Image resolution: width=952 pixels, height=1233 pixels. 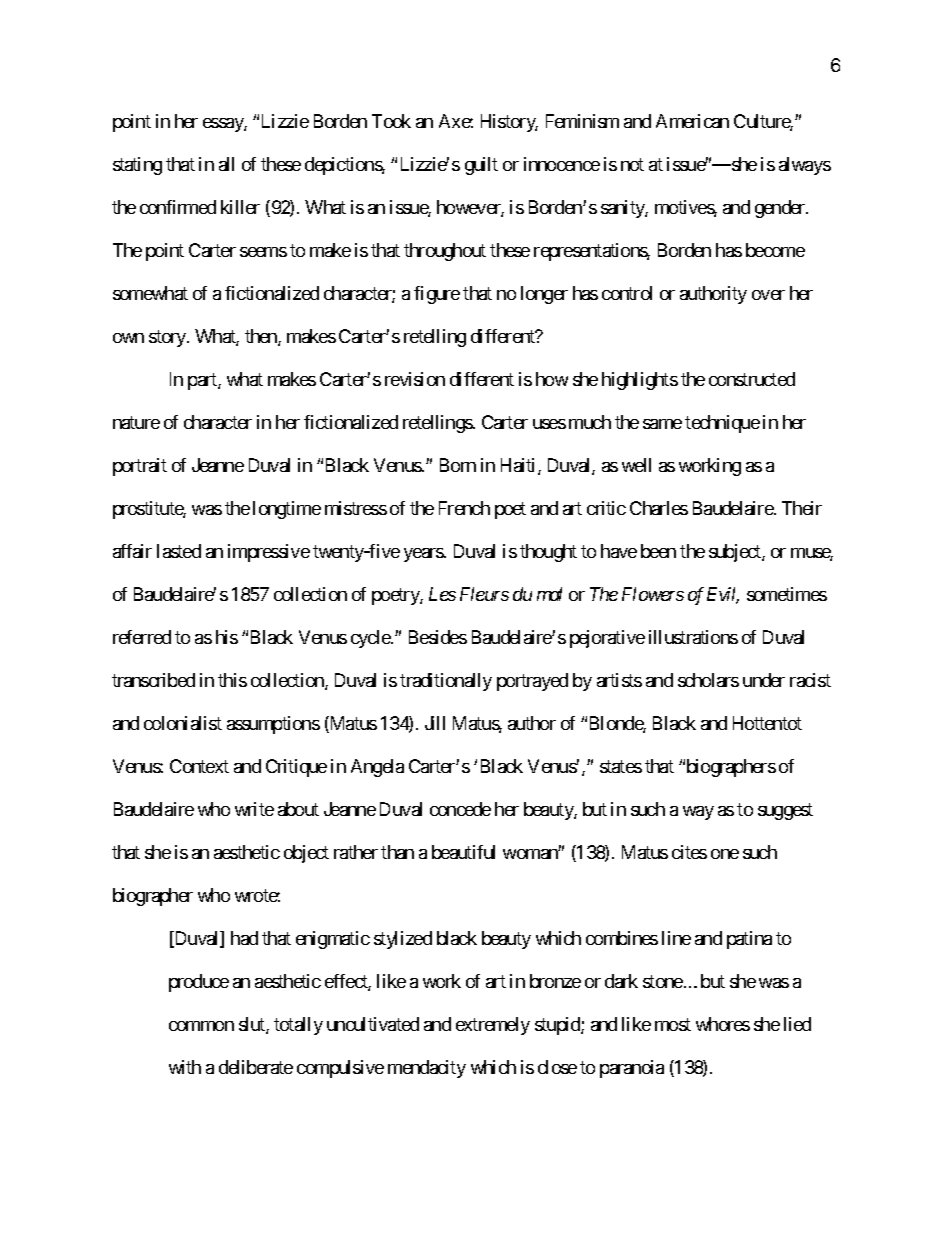 I want to click on essay, so click(x=224, y=125).
